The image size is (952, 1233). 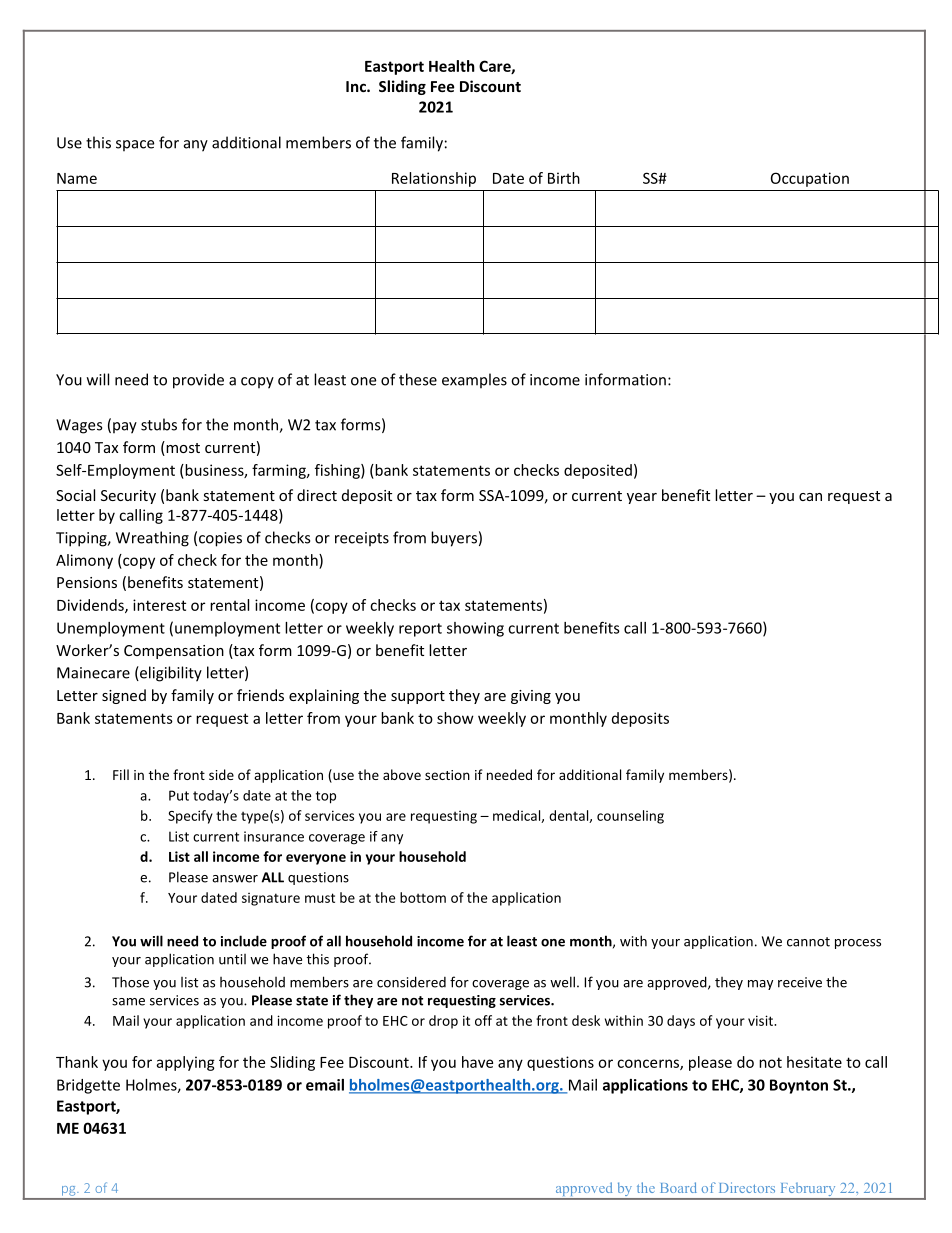 What do you see at coordinates (135, 146) in the screenshot?
I see `space` at bounding box center [135, 146].
